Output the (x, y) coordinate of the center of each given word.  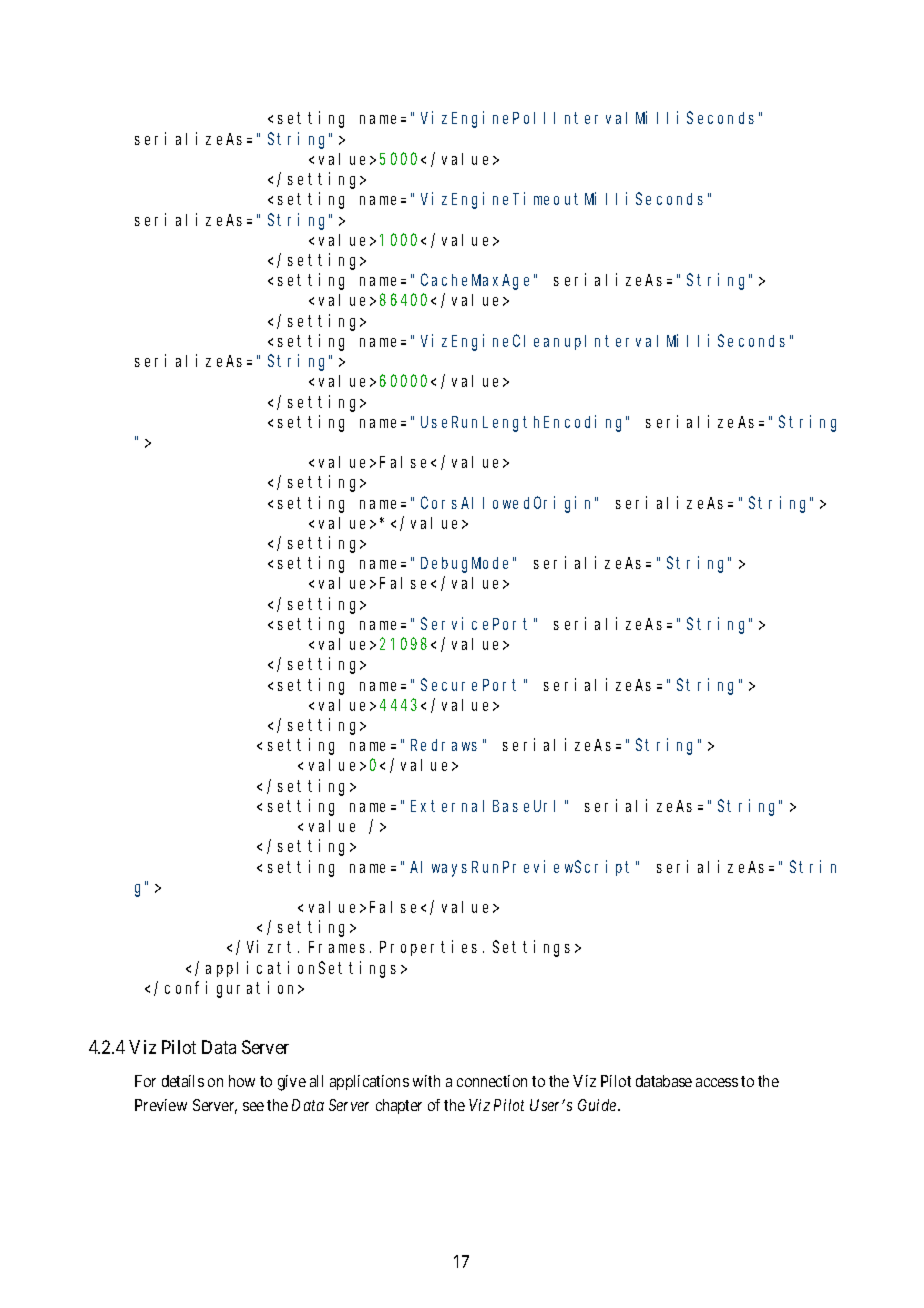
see (253, 1106)
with (426, 1081)
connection (492, 1081)
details (183, 1081)
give (292, 1083)
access (717, 1082)
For (145, 1081)
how (242, 1081)
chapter (399, 1106)
